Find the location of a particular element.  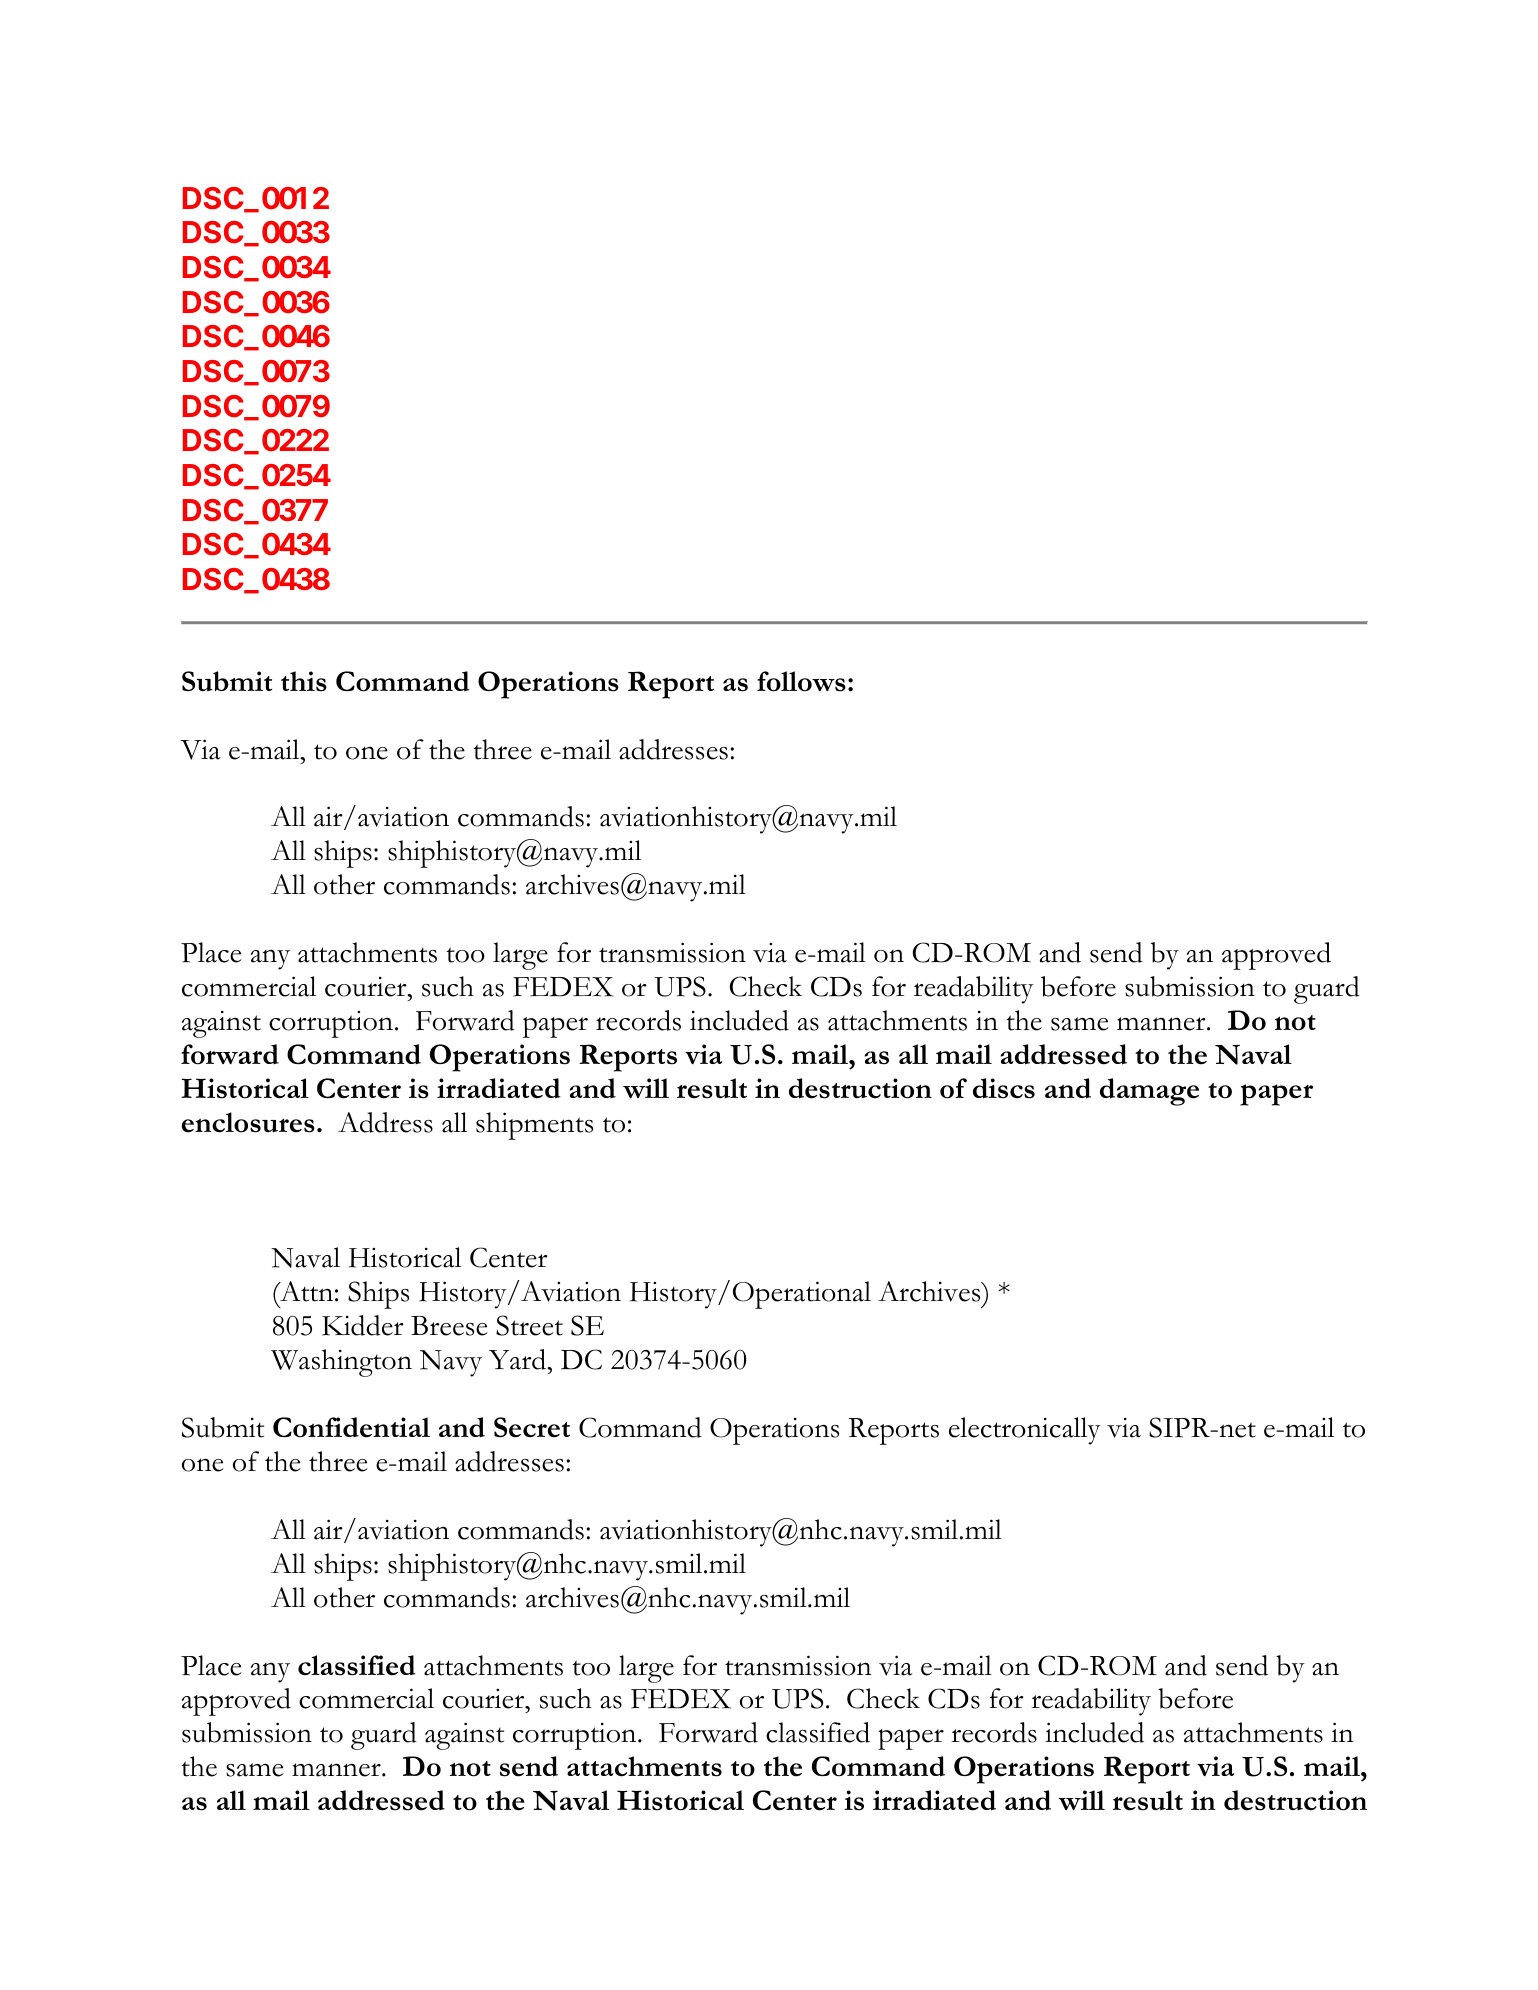

Washington is located at coordinates (341, 1363).
